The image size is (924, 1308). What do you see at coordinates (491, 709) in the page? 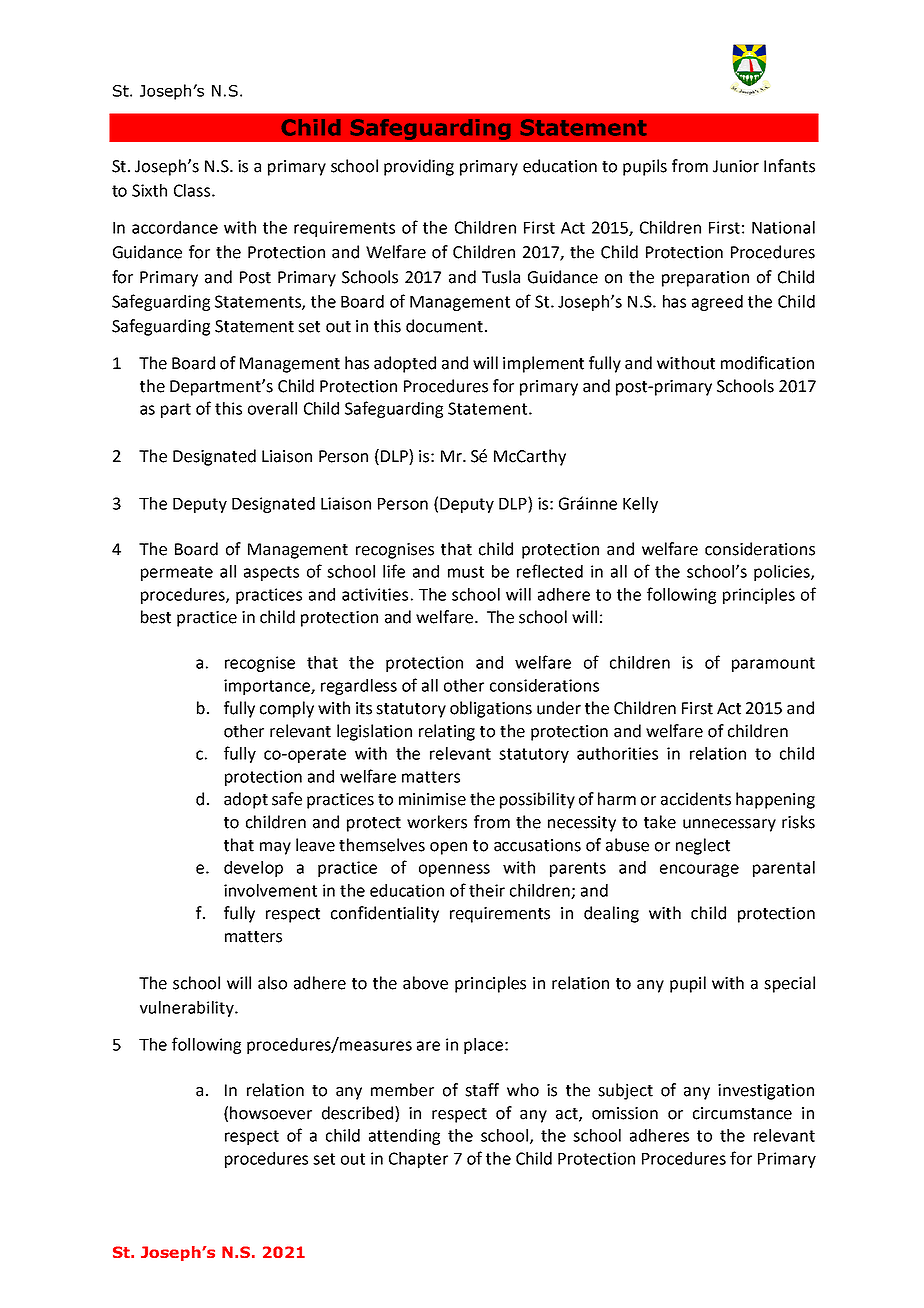
I see `obligations` at bounding box center [491, 709].
